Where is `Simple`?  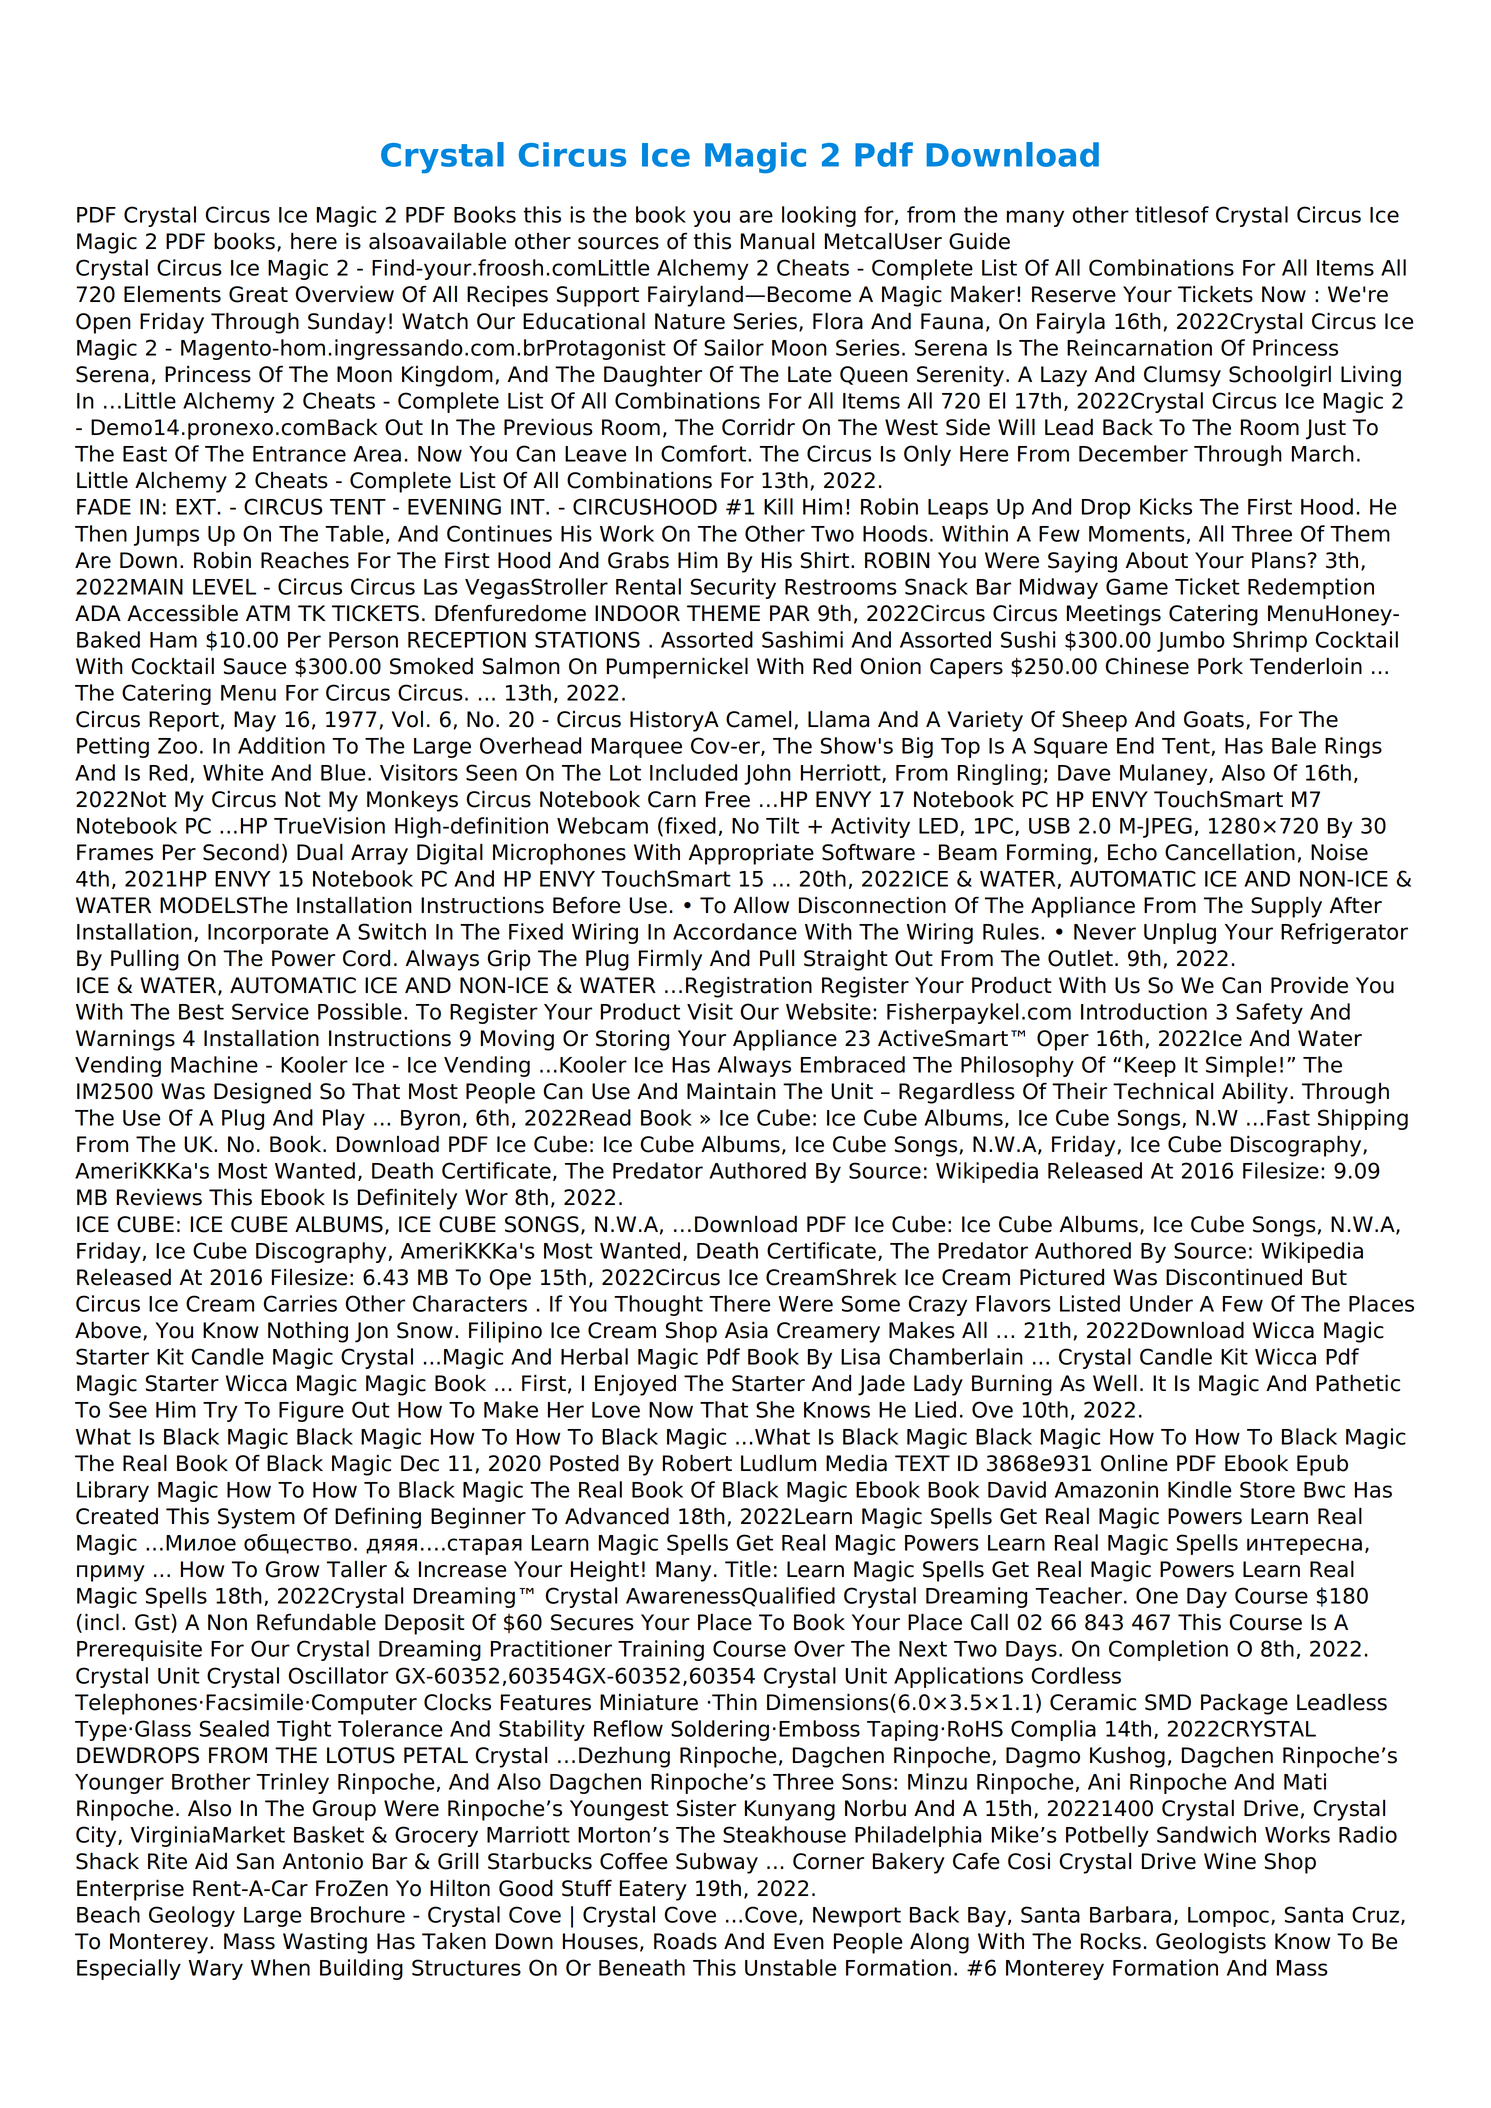 Simple is located at coordinates (1241, 1066).
